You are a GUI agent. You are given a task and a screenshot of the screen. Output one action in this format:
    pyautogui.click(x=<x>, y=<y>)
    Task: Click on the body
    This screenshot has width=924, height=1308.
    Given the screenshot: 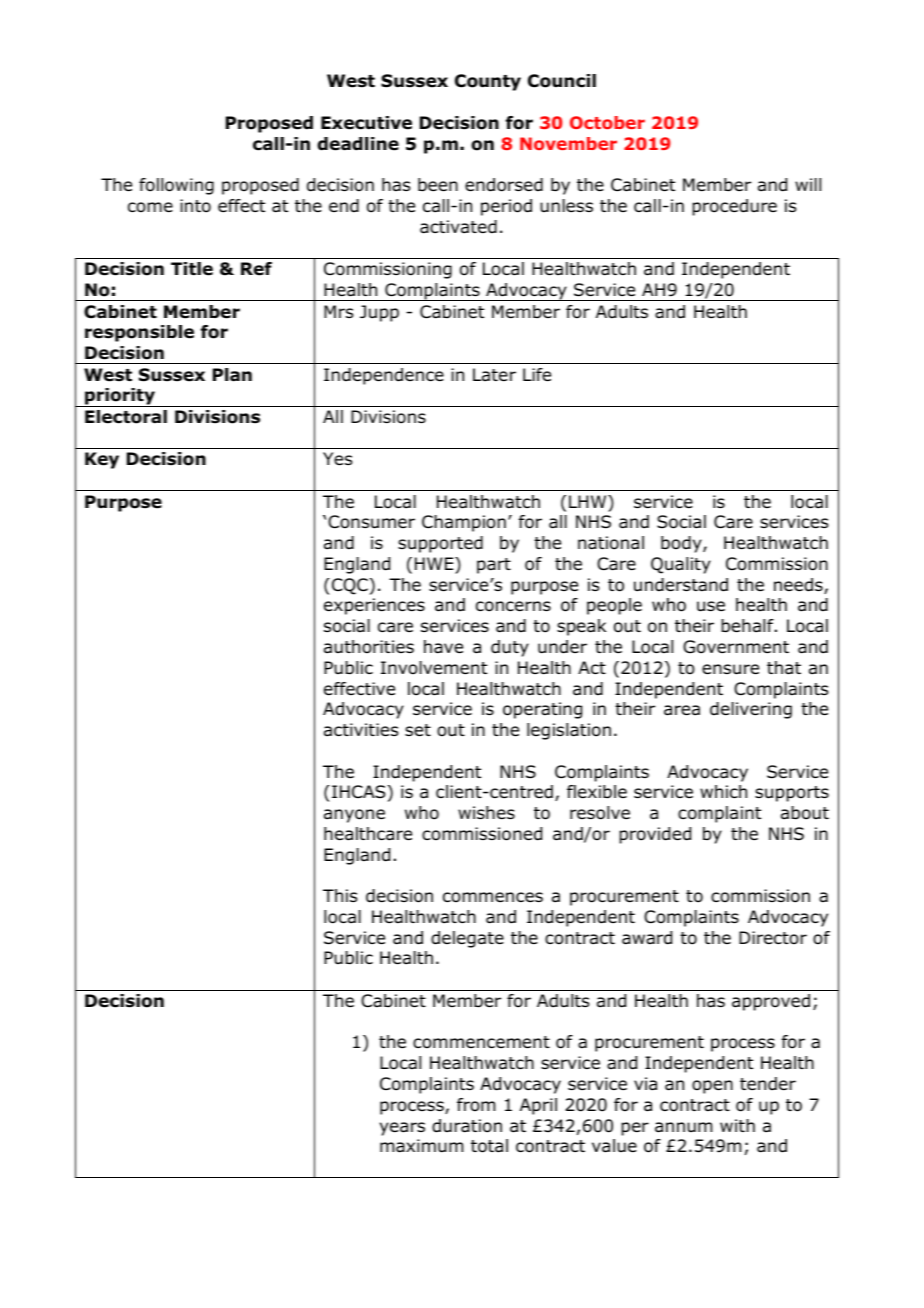 What is the action you would take?
    pyautogui.click(x=682, y=544)
